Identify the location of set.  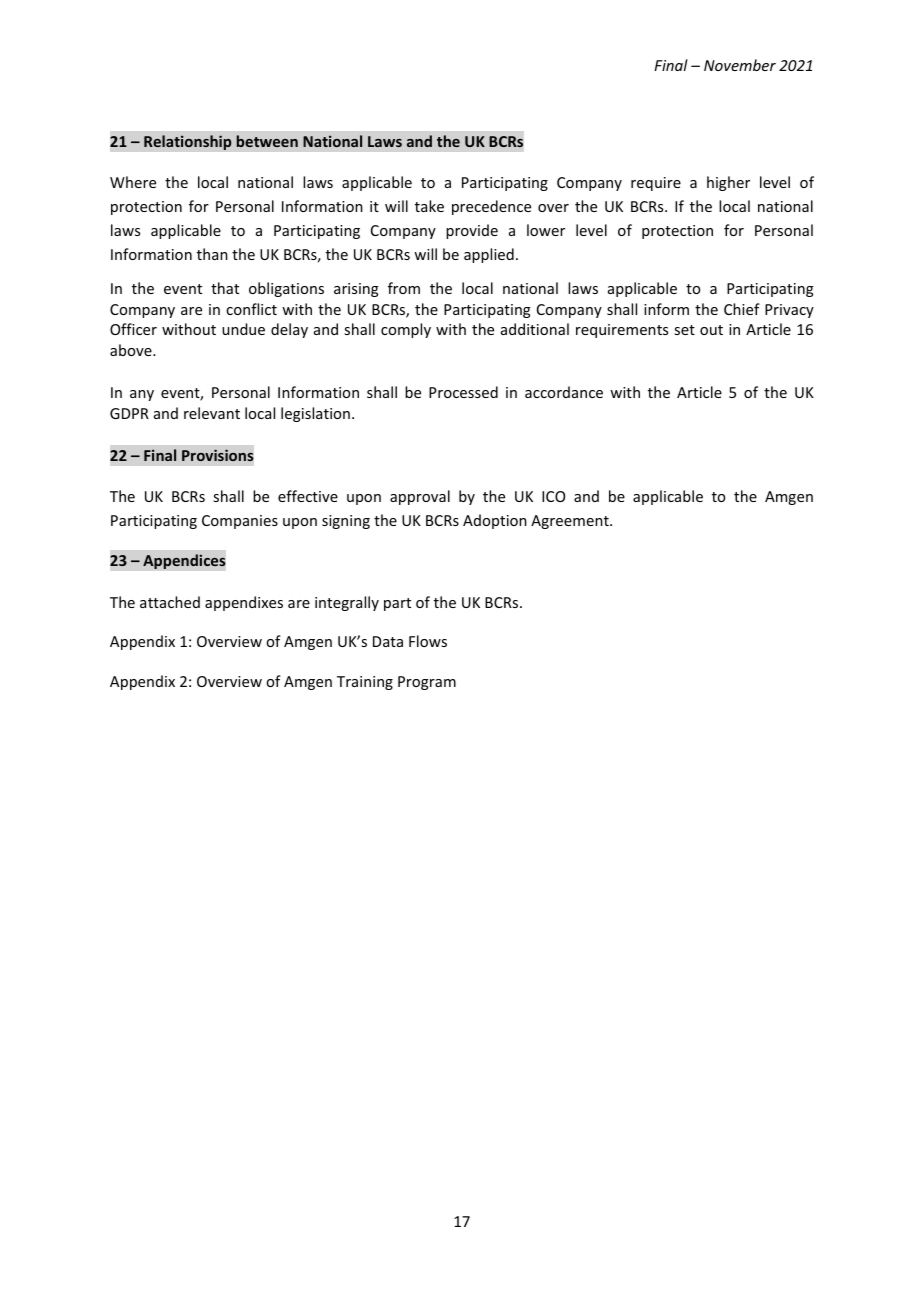
(684, 330).
